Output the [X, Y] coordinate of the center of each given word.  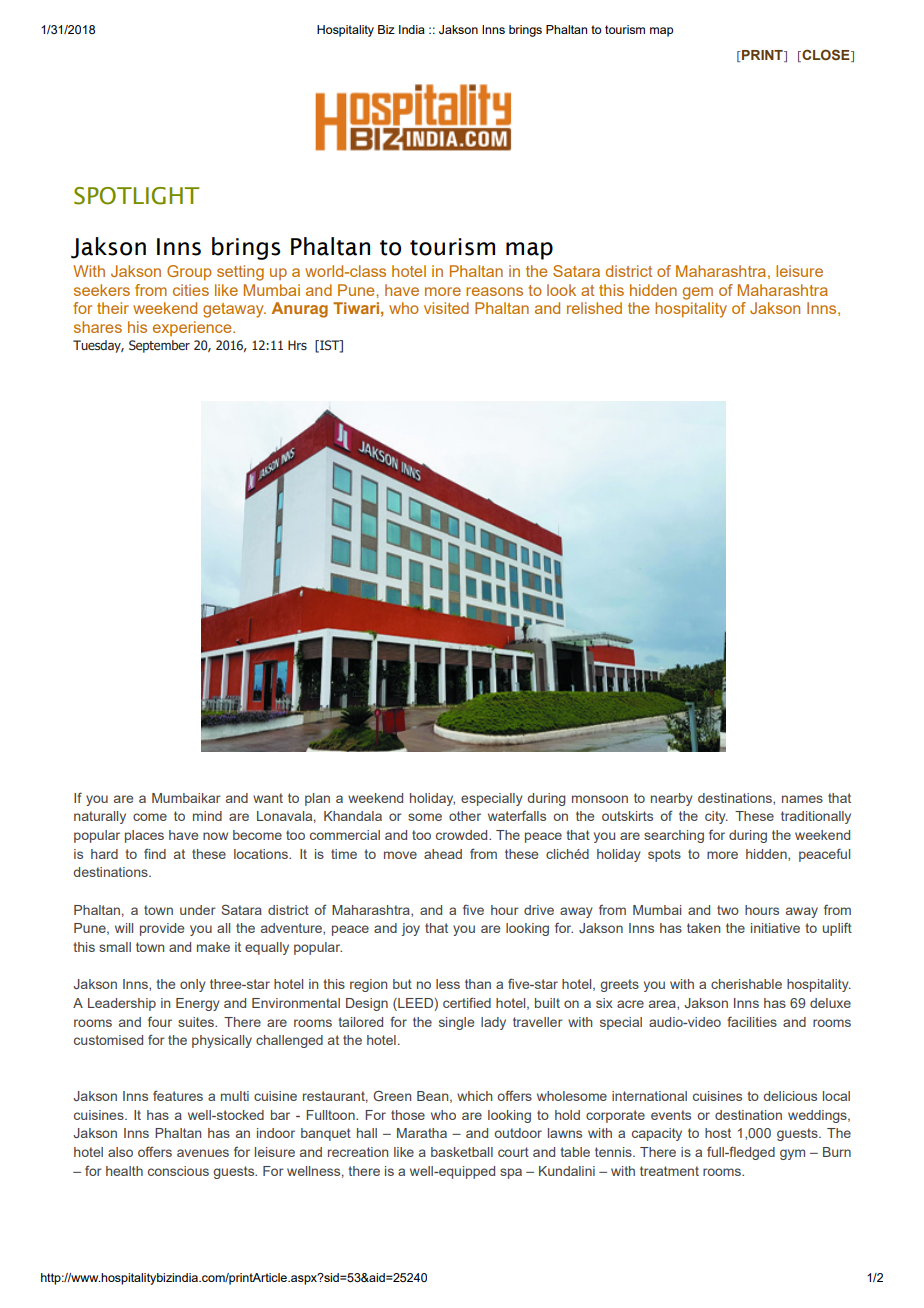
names [802, 799]
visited [446, 308]
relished [594, 308]
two [728, 910]
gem [698, 293]
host [718, 1133]
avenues [203, 1153]
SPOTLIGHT [136, 196]
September [159, 346]
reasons [494, 291]
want [268, 798]
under [198, 910]
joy [410, 929]
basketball [462, 1152]
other [465, 816]
